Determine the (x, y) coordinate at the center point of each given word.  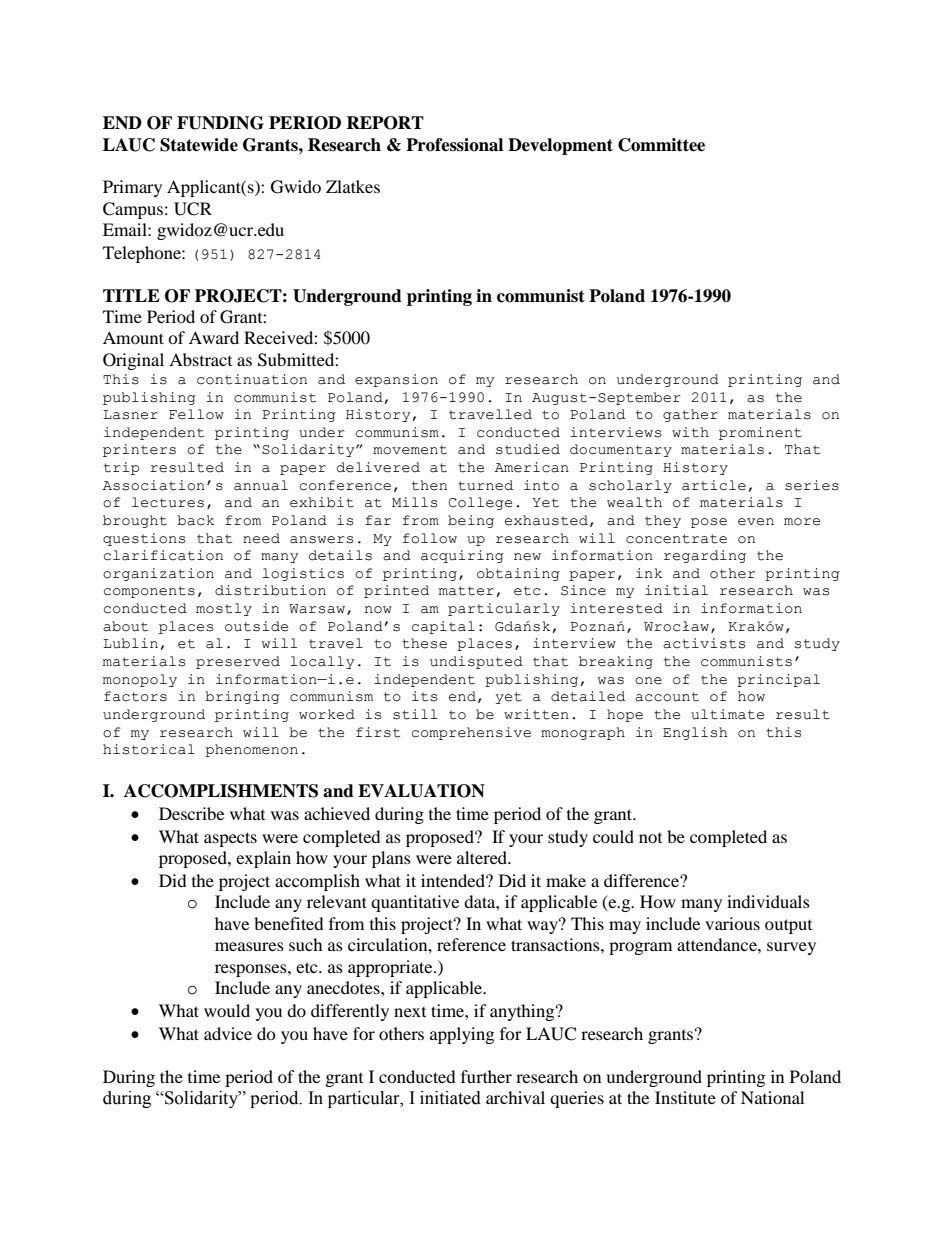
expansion (396, 380)
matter (466, 591)
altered (483, 857)
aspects (230, 839)
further (486, 1076)
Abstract (200, 359)
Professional (454, 145)
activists (704, 643)
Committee (661, 145)
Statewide (199, 145)
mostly (224, 609)
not (650, 838)
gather (690, 415)
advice (228, 1033)
